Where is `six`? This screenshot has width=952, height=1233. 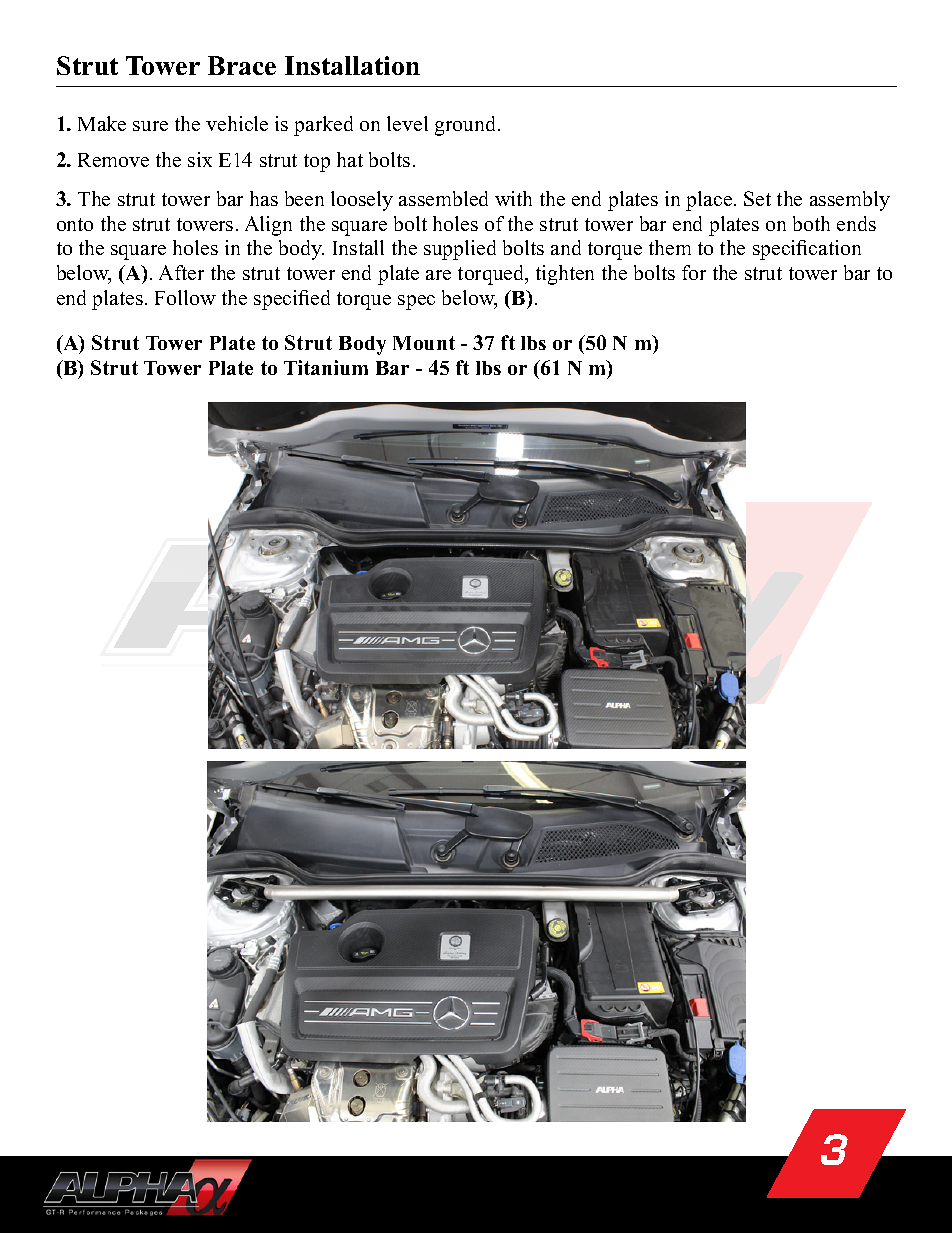 six is located at coordinates (200, 159).
